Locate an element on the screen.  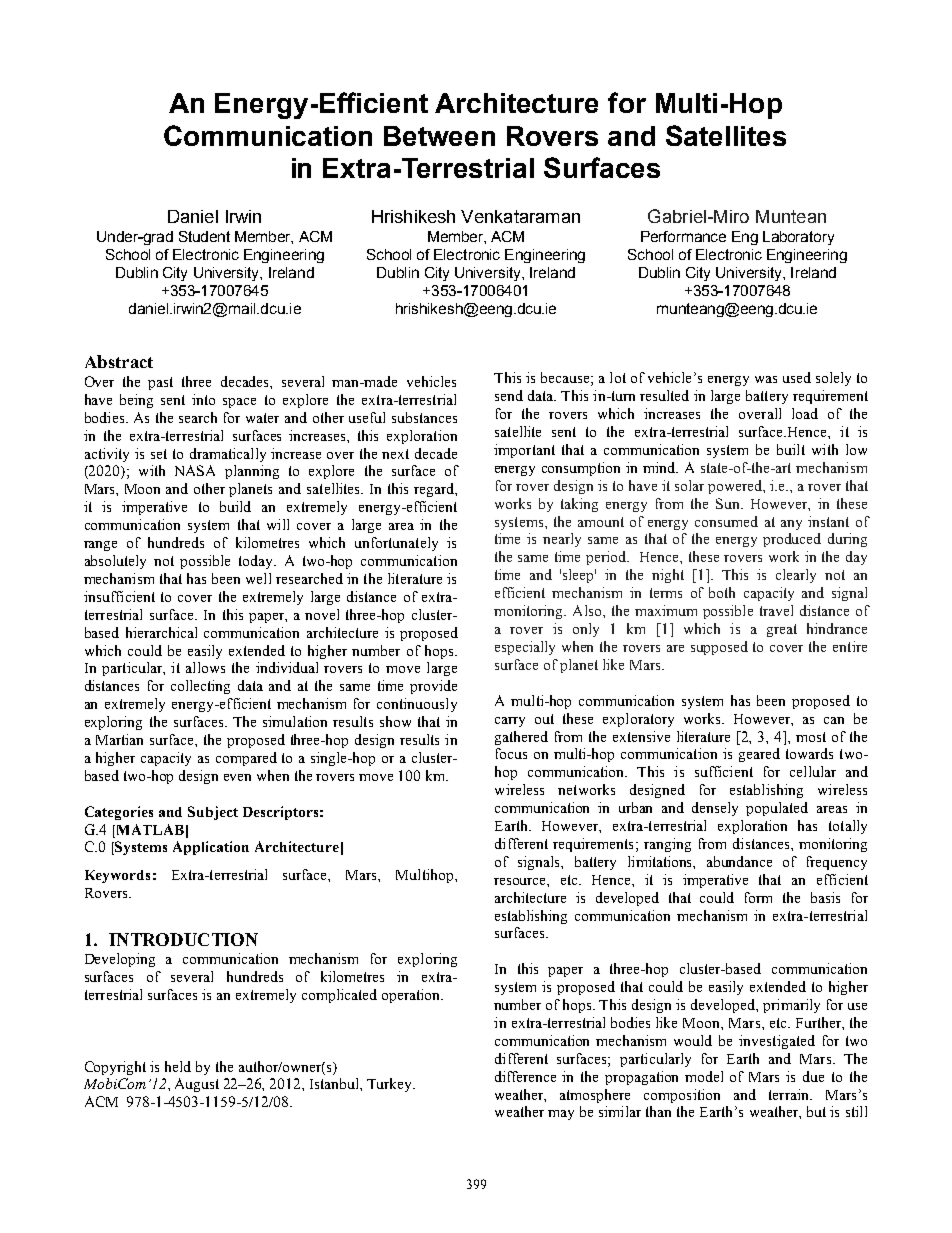
collecting is located at coordinates (200, 687).
